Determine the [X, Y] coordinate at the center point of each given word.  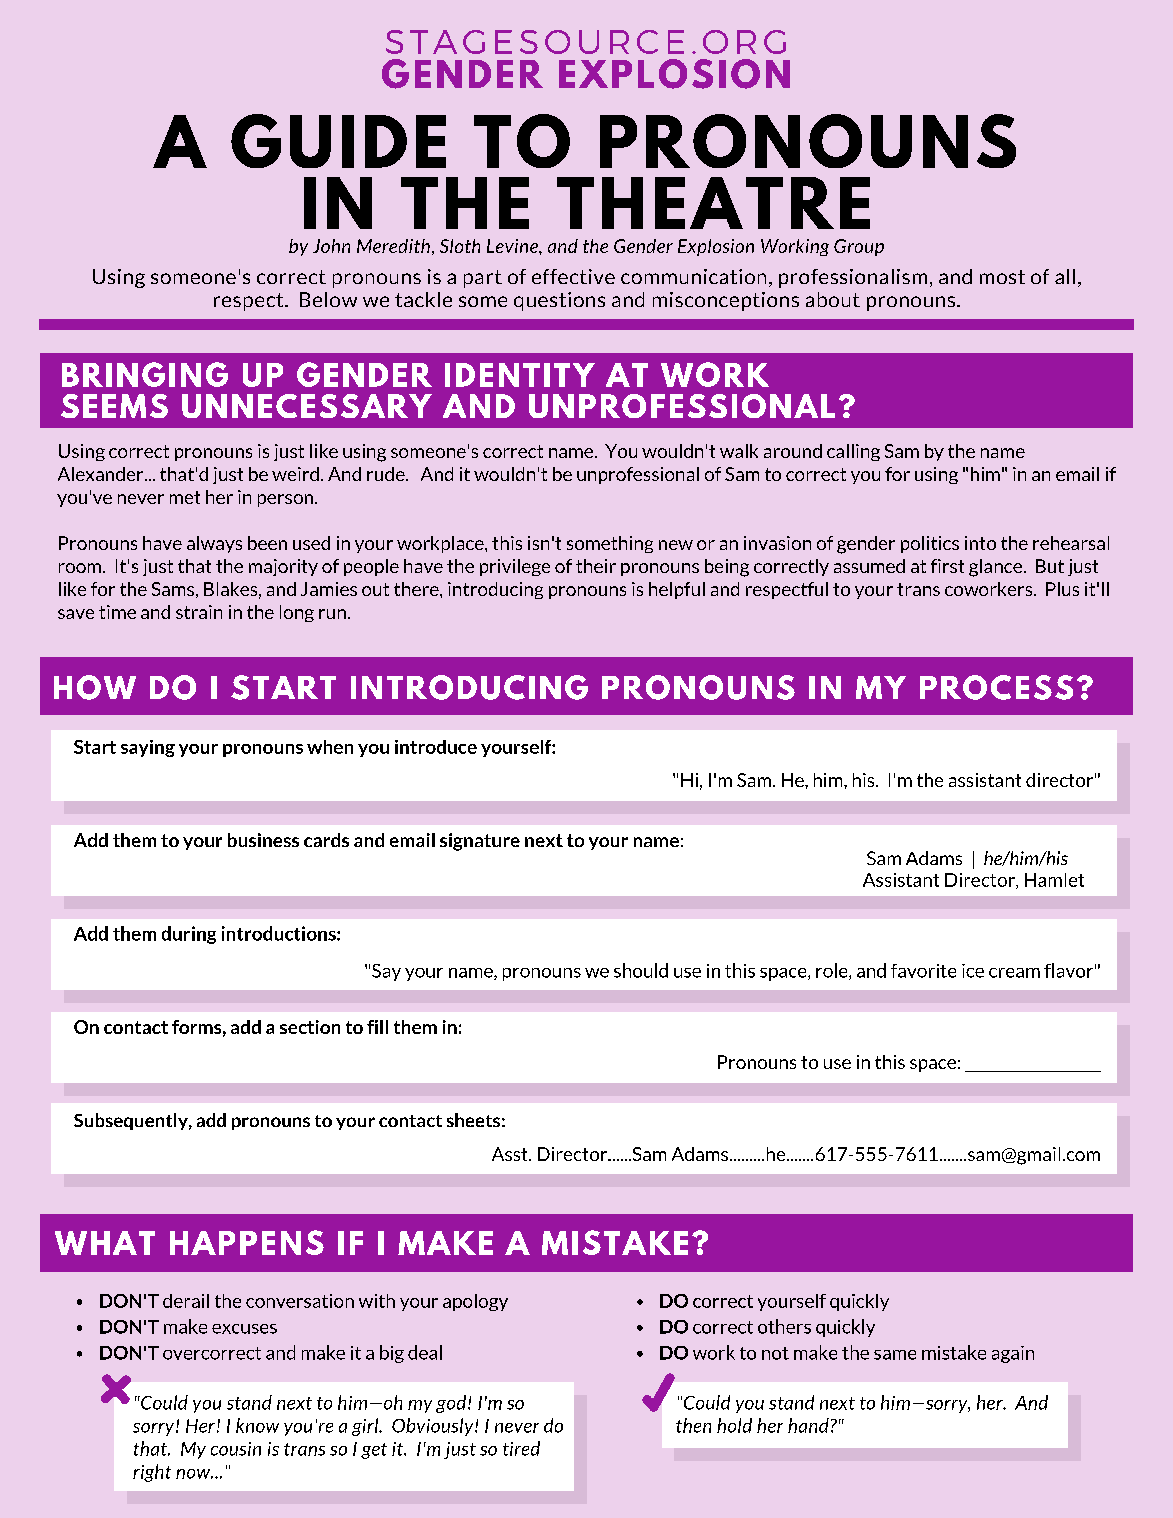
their [596, 566]
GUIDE [338, 141]
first [947, 566]
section [310, 1027]
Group [859, 247]
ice [973, 971]
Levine [513, 246]
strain [199, 612]
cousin [236, 1449]
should [641, 970]
